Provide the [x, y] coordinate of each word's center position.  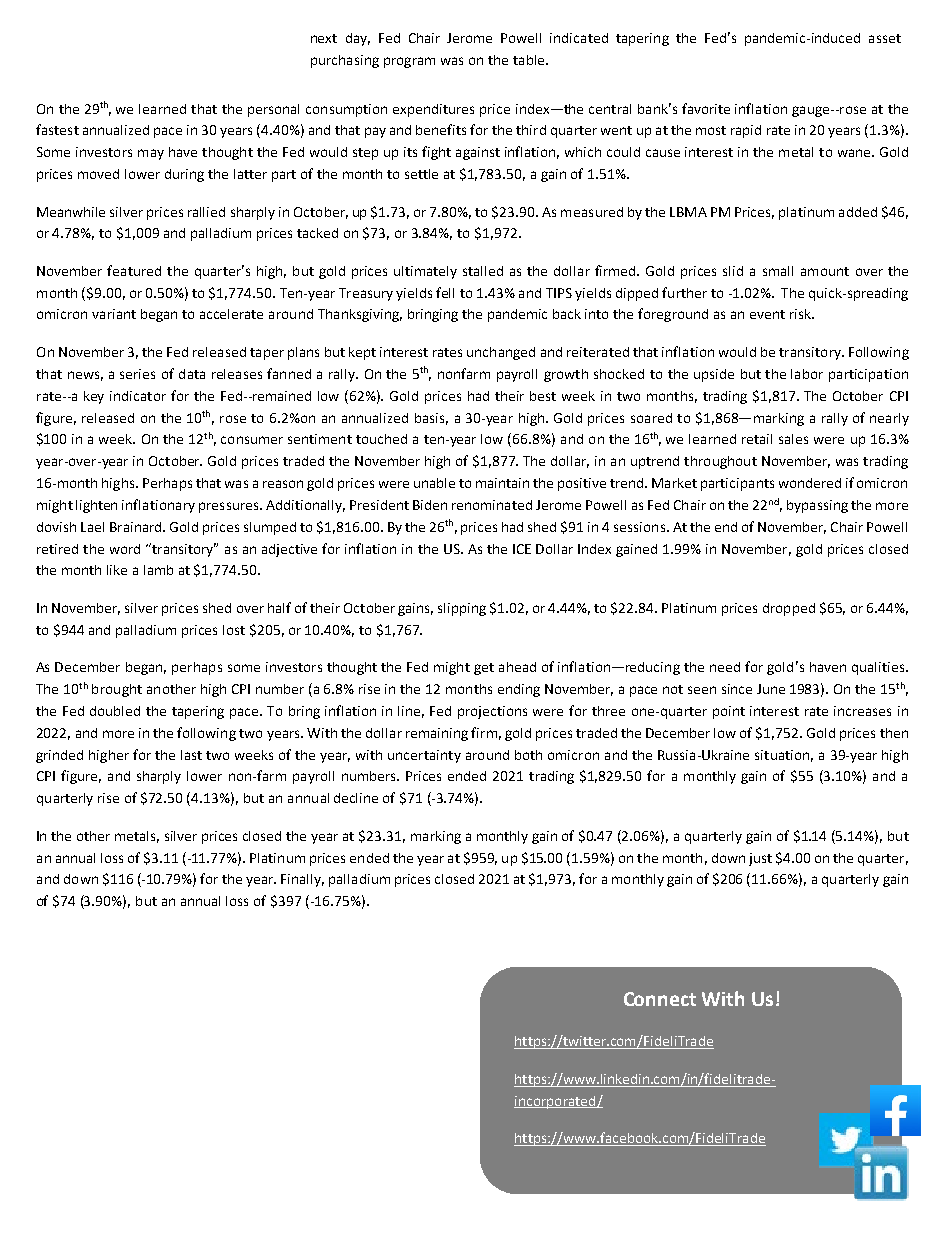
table [530, 60]
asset [885, 38]
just [760, 859]
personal [273, 110]
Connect [660, 999]
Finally [302, 880]
